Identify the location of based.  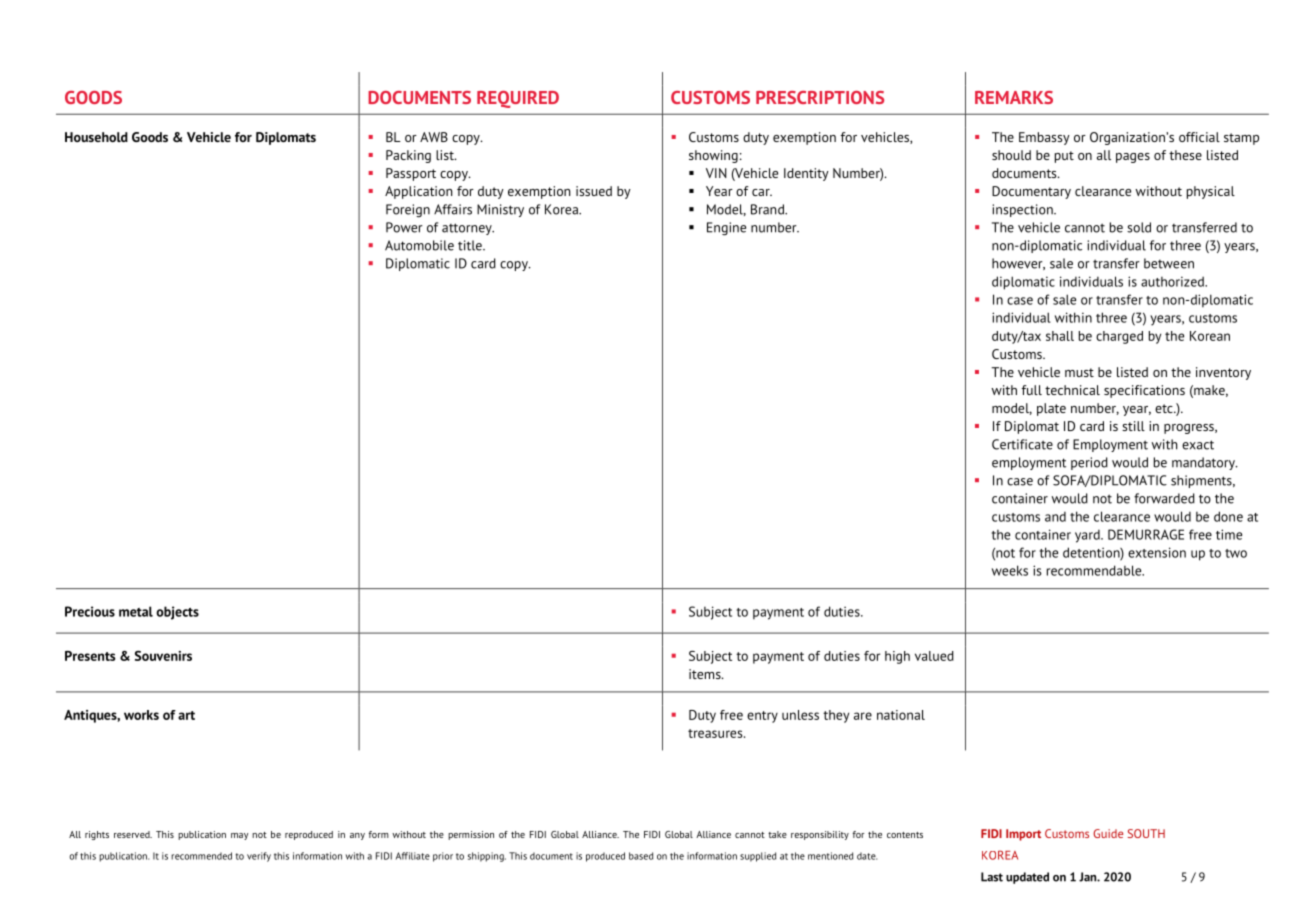
(641, 856).
